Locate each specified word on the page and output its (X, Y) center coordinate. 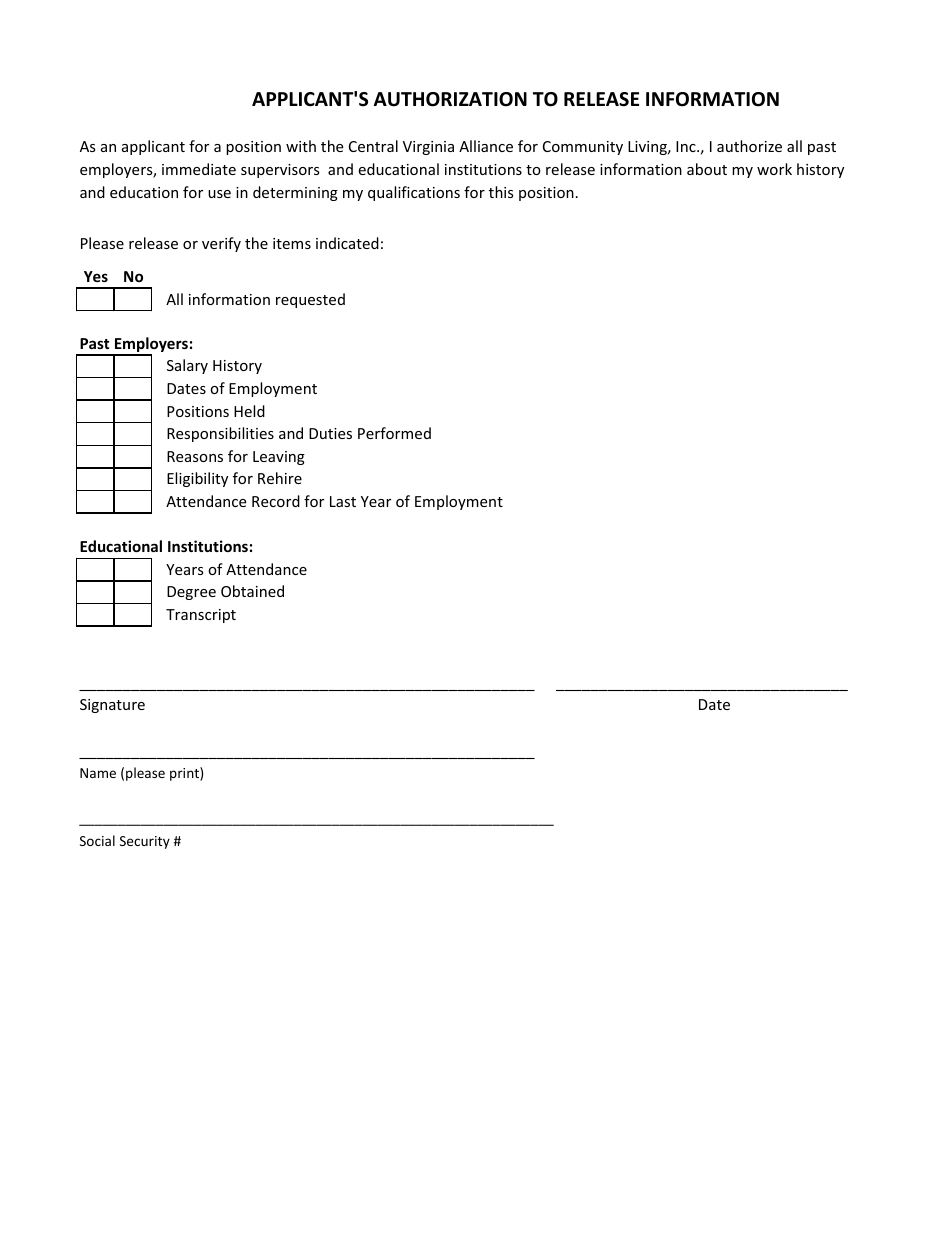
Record (276, 501)
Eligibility (197, 479)
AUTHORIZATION (450, 99)
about (707, 169)
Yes (96, 276)
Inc (687, 146)
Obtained (252, 591)
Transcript (201, 616)
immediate (199, 169)
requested (310, 300)
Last (343, 501)
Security (145, 842)
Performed (394, 433)
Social (97, 840)
